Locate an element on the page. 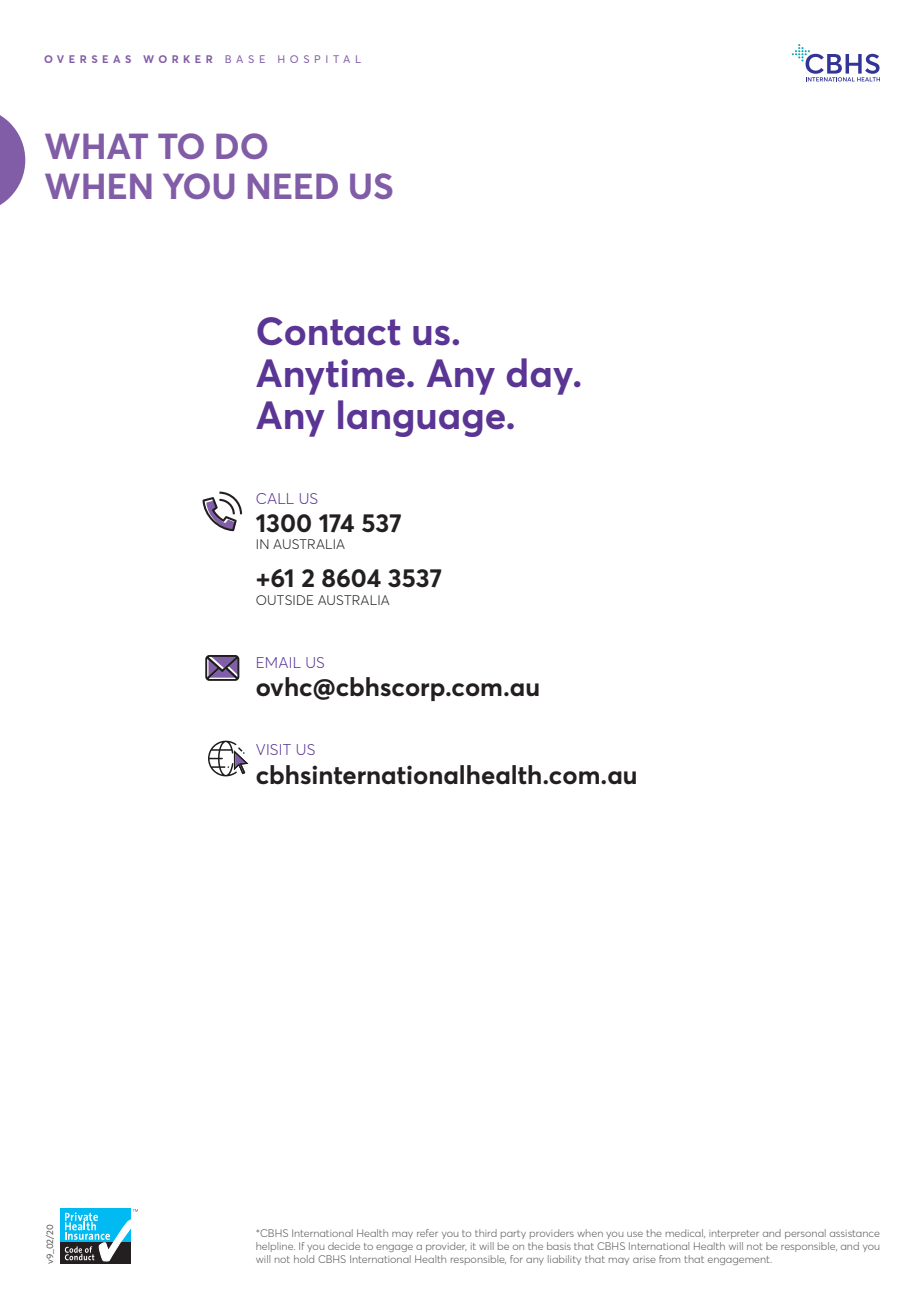  CALL is located at coordinates (275, 498).
